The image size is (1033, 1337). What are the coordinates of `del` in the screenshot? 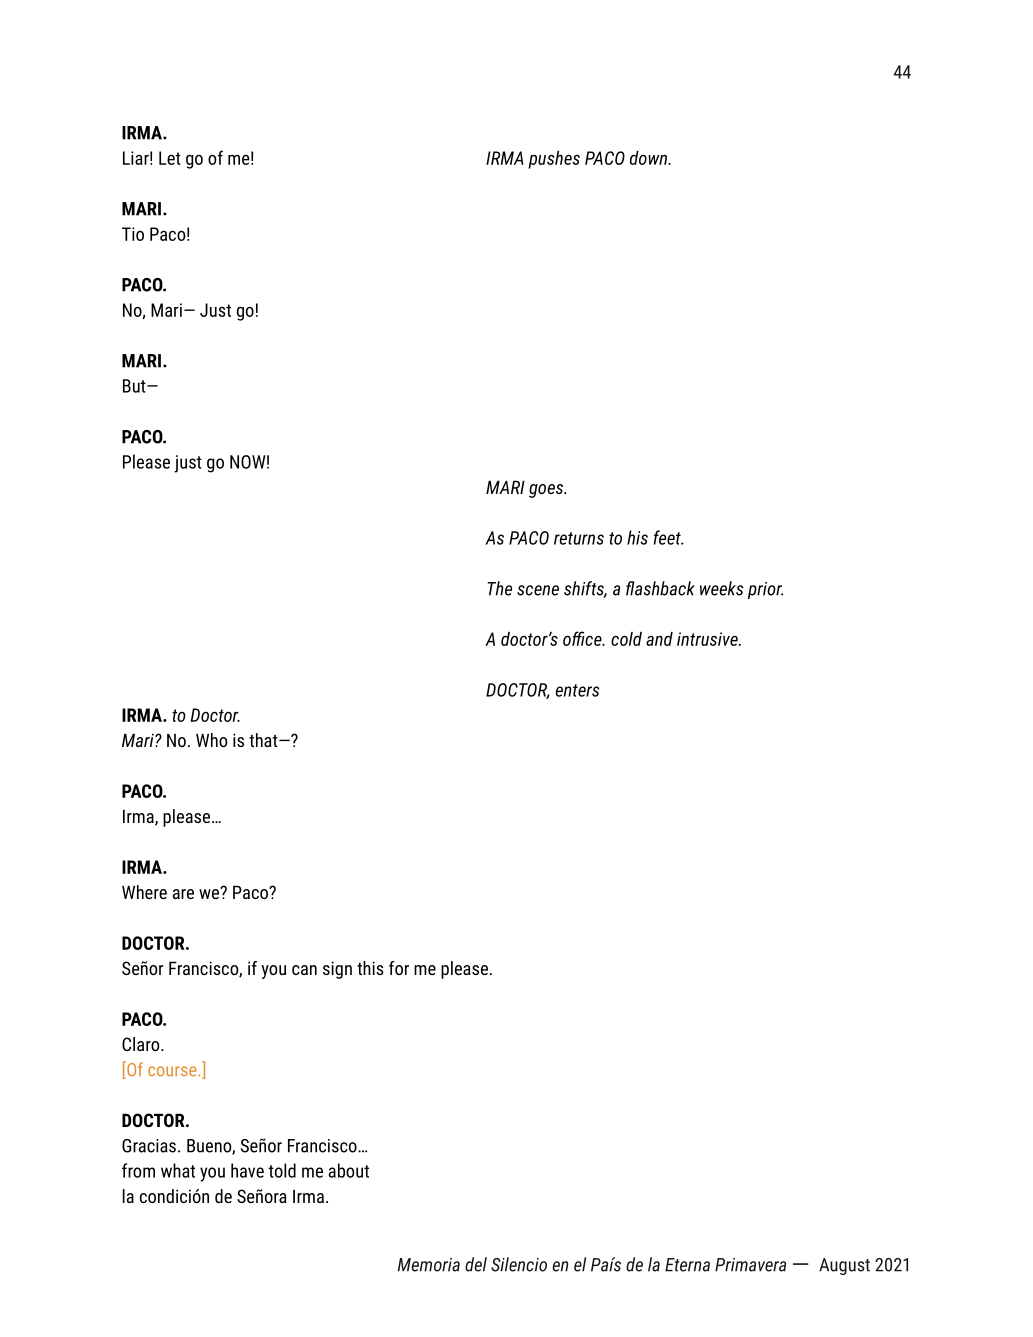 It's located at (476, 1264).
